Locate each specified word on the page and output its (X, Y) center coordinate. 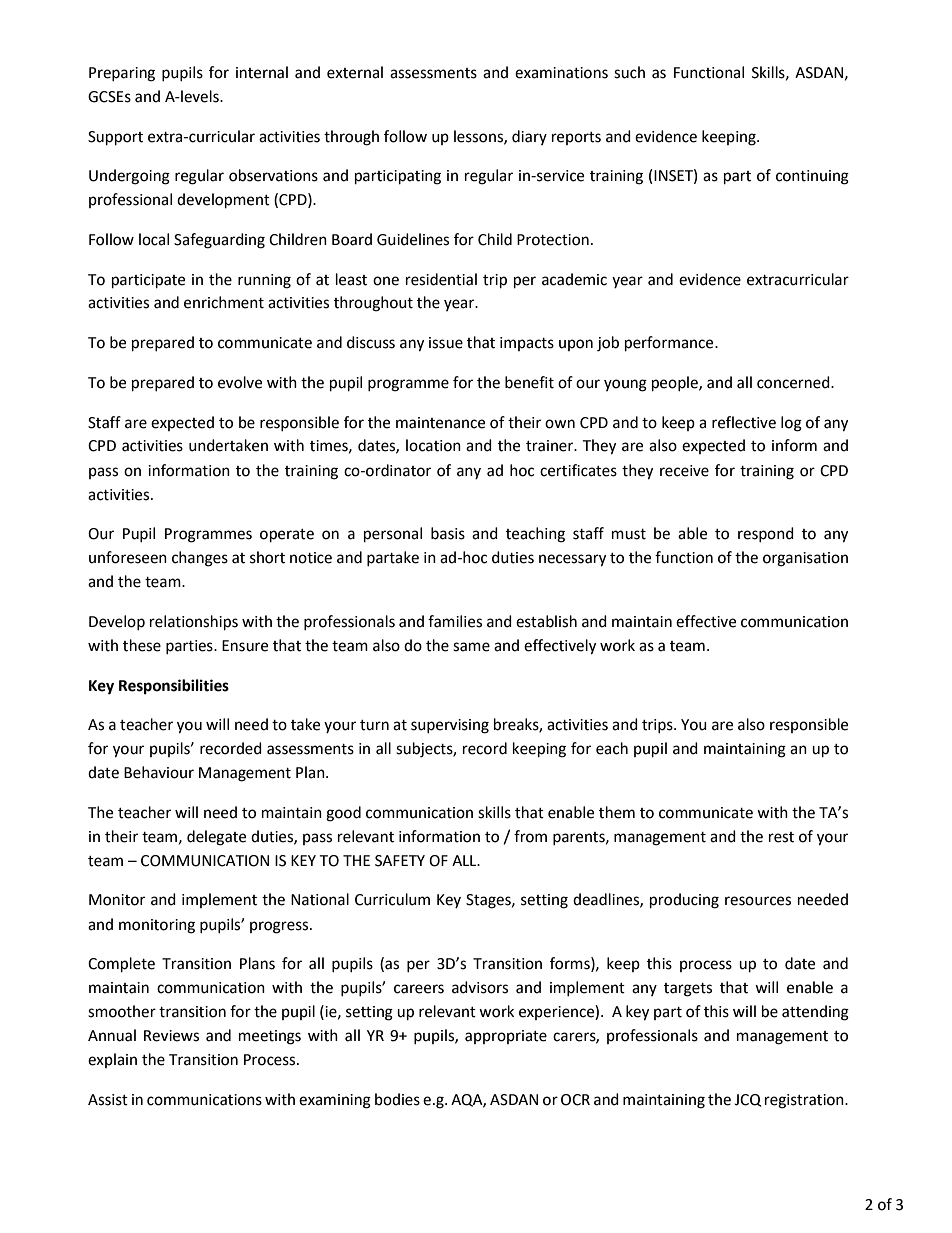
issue (446, 343)
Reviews (171, 1036)
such (629, 72)
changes (200, 559)
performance (670, 344)
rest (781, 837)
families (455, 621)
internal (262, 72)
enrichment (224, 302)
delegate (216, 838)
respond (766, 534)
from (530, 836)
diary (529, 137)
